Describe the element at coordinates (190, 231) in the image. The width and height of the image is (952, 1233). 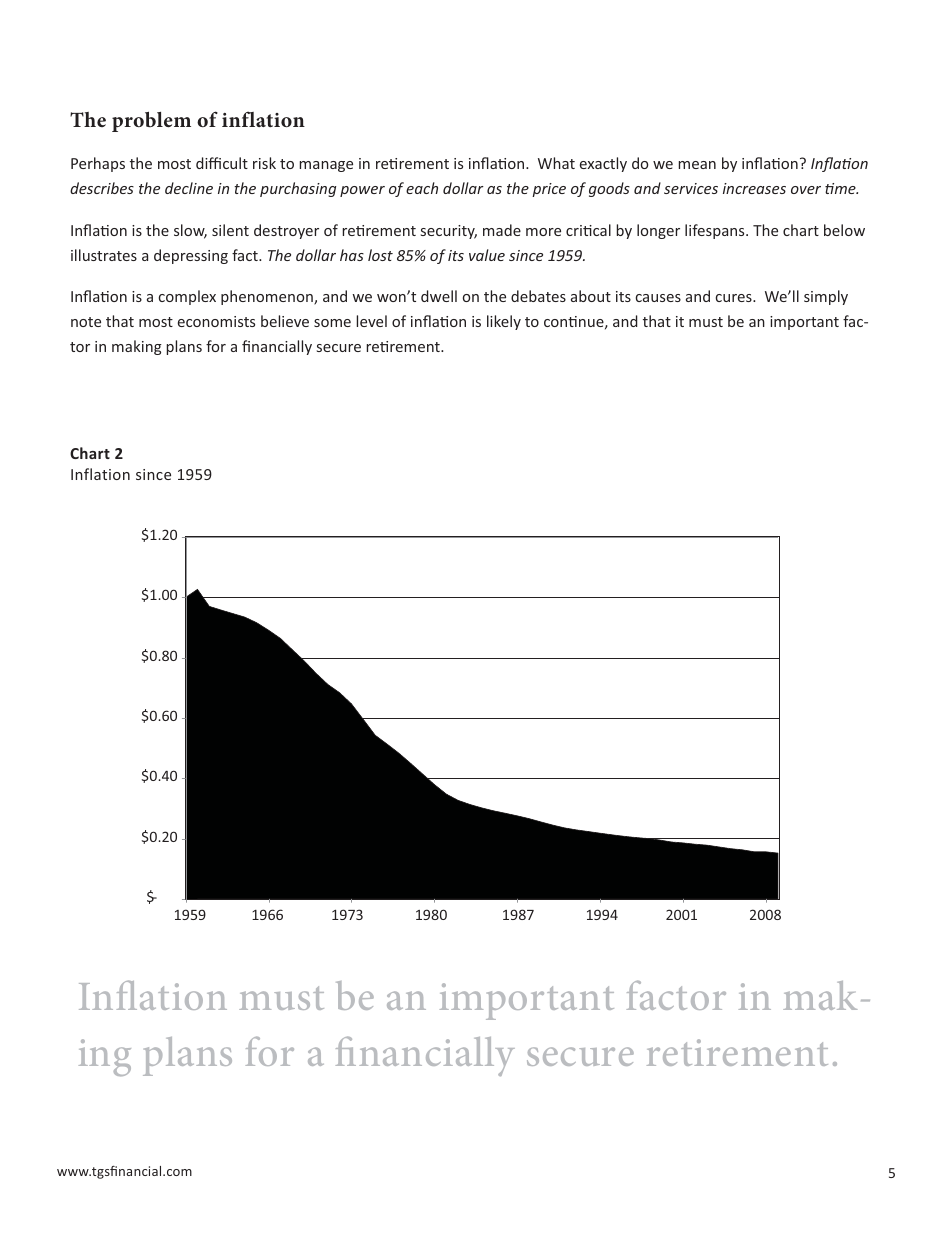
I see `slow` at that location.
